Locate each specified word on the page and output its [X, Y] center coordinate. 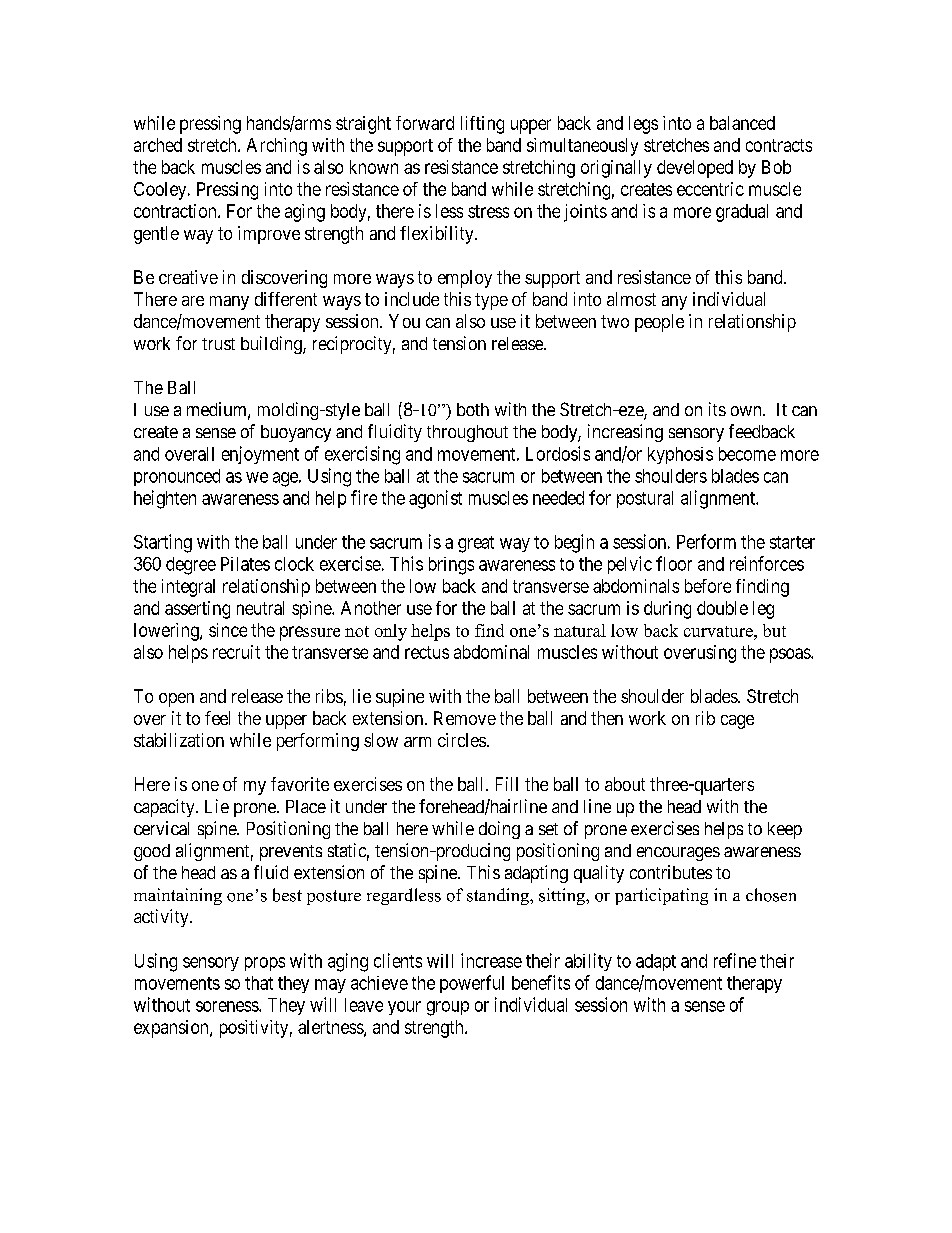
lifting [482, 125]
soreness [228, 1006]
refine [735, 960]
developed [695, 169]
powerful [472, 984]
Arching [277, 147]
